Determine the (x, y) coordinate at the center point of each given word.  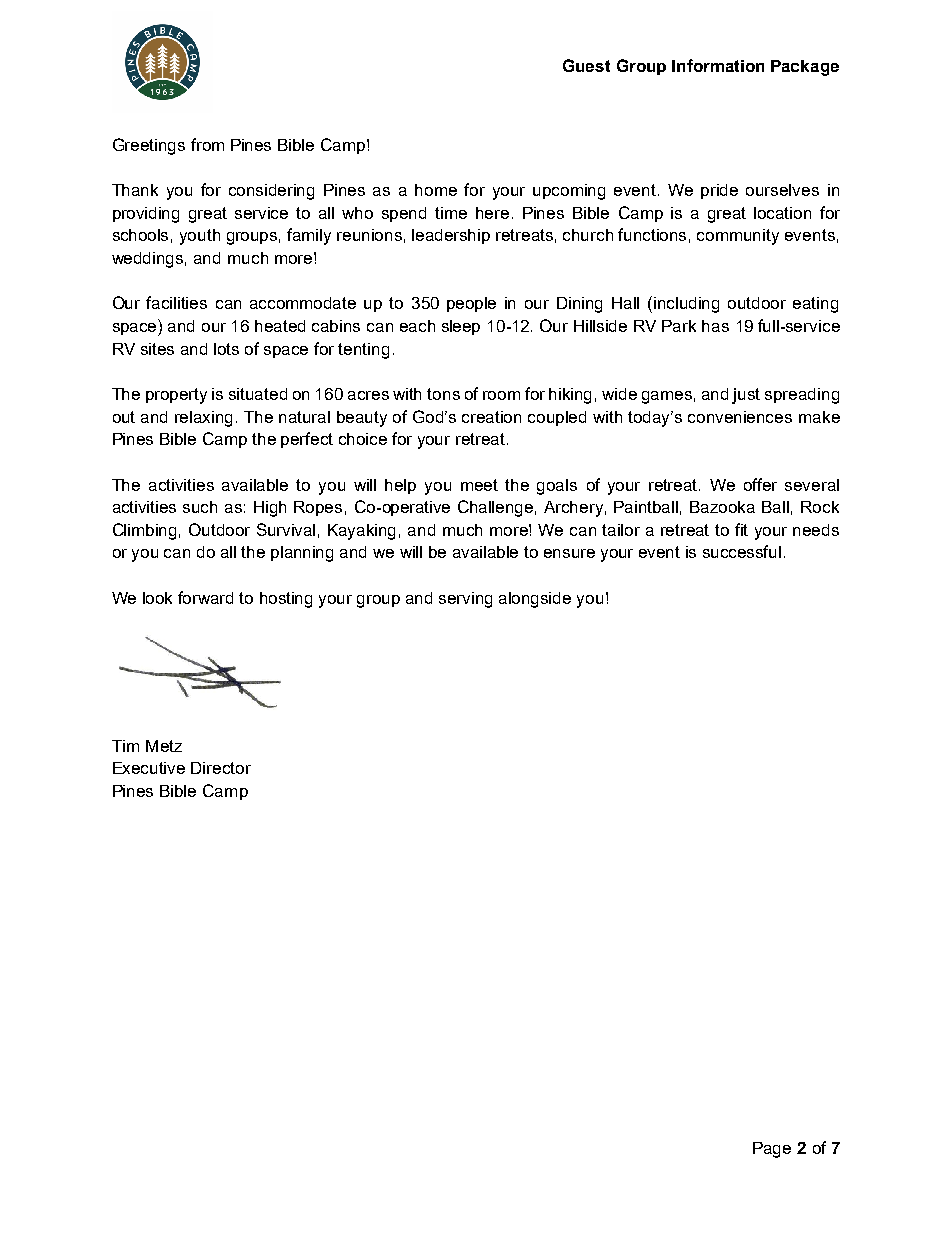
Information (718, 65)
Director (221, 768)
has (715, 326)
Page (772, 1150)
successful (742, 551)
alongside (535, 600)
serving (465, 600)
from (207, 144)
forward (205, 597)
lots (226, 349)
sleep (461, 327)
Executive (149, 768)
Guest (586, 65)
